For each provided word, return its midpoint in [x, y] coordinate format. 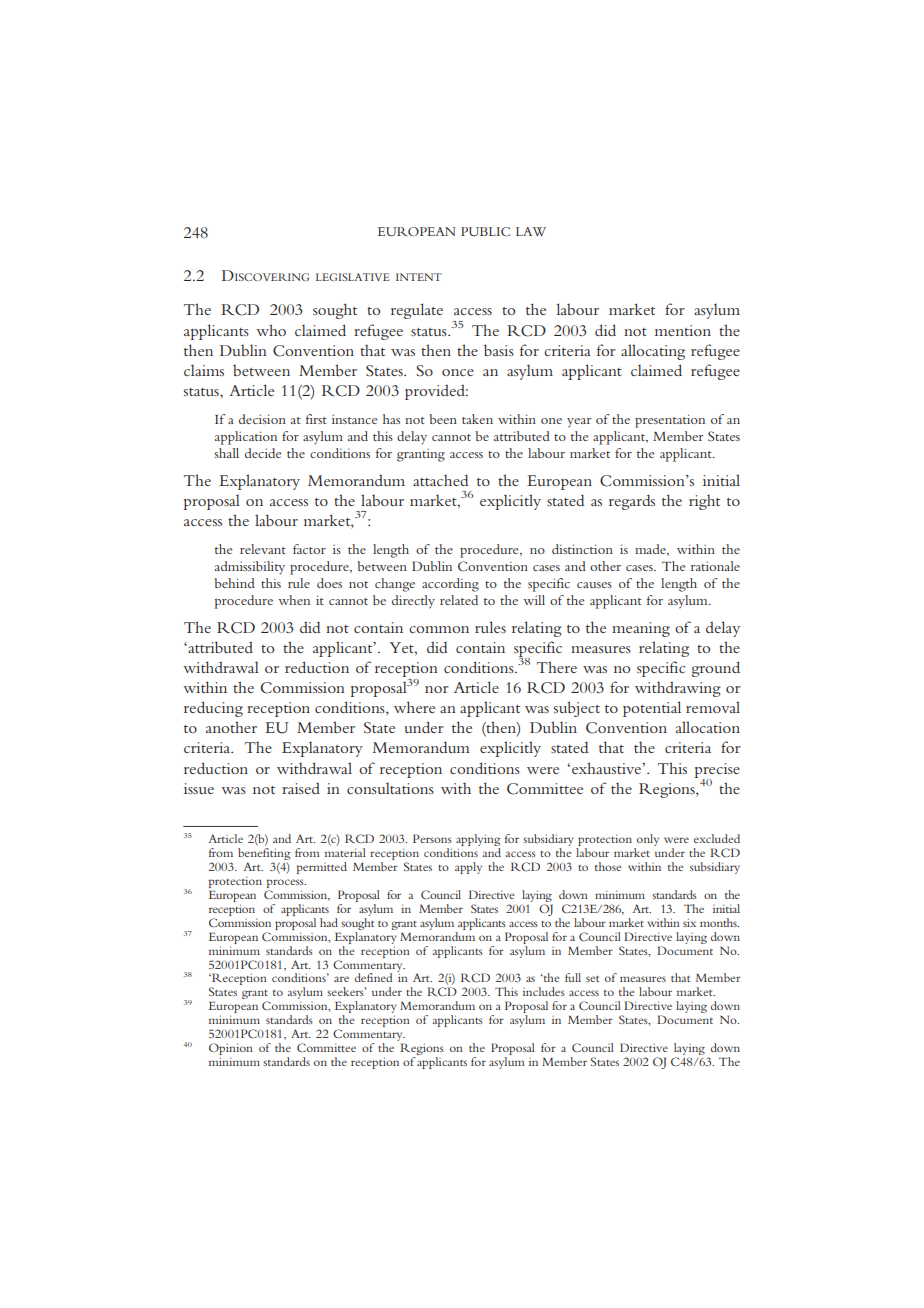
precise [717, 771]
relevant [263, 549]
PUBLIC [485, 232]
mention [683, 330]
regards [632, 502]
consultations [390, 788]
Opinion [231, 1050]
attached [440, 480]
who [271, 330]
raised [301, 788]
